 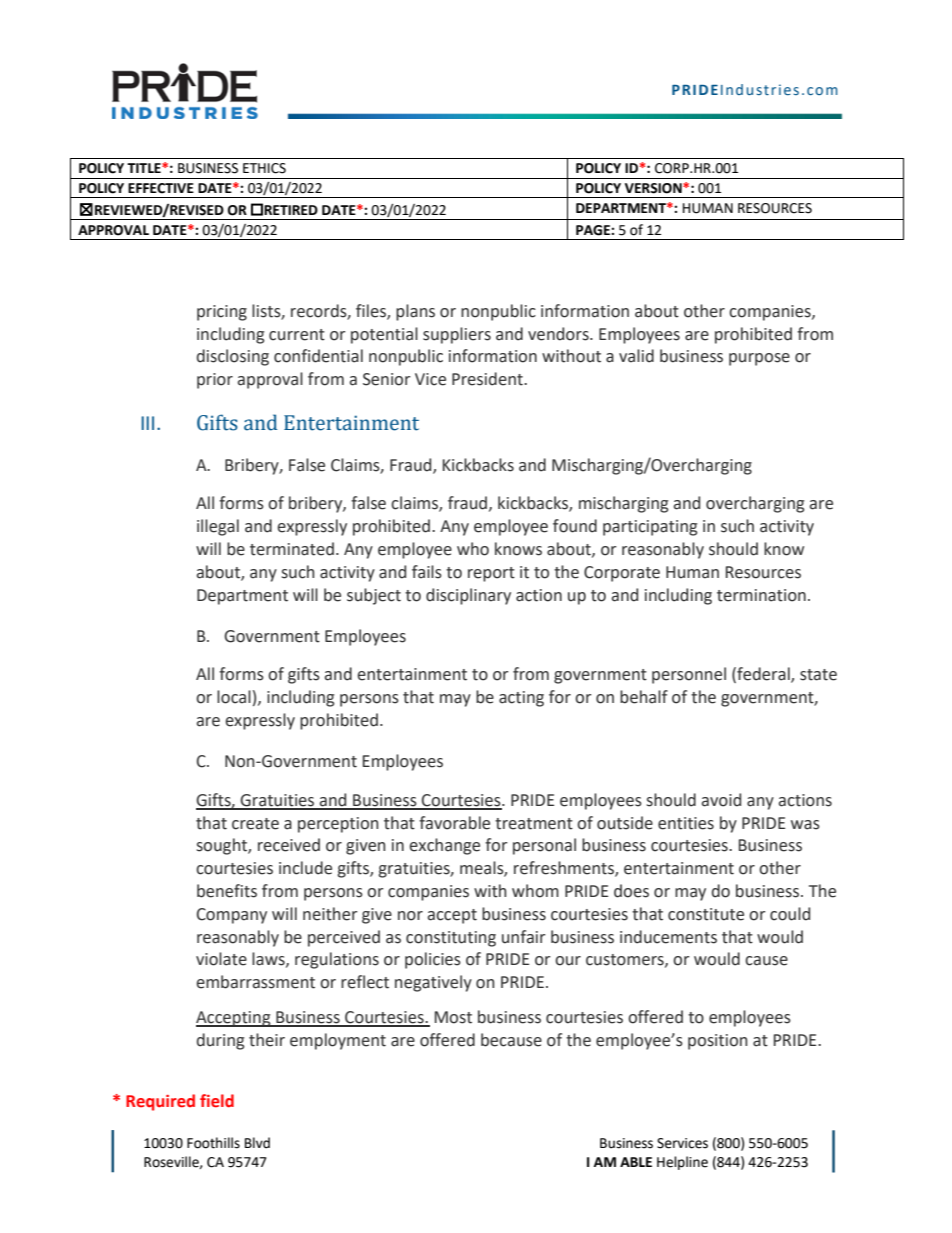 What do you see at coordinates (213, 1143) in the page?
I see `Foothills` at bounding box center [213, 1143].
